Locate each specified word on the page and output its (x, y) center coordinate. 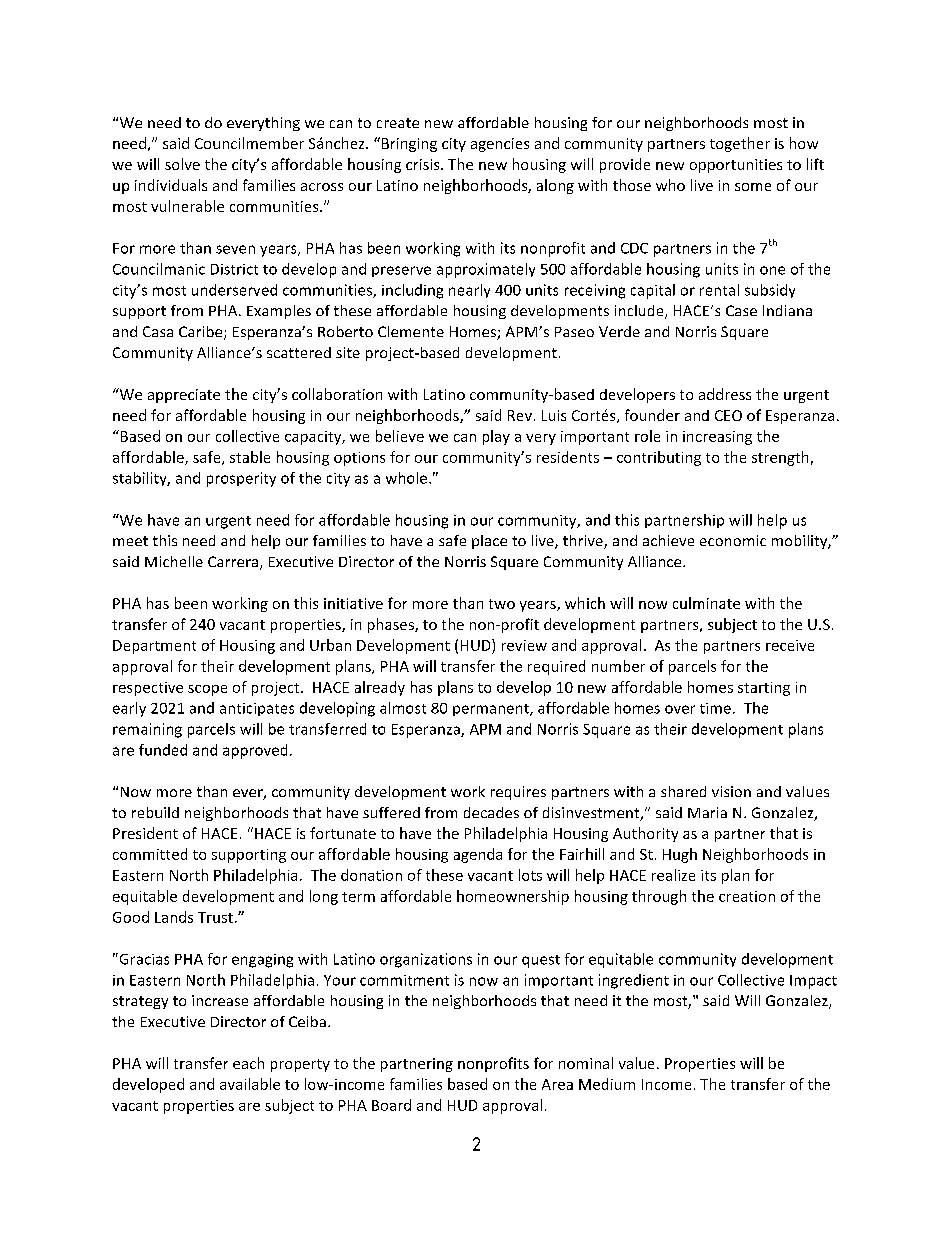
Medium (607, 1084)
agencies (500, 145)
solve (182, 164)
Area (557, 1084)
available (250, 1084)
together (740, 144)
